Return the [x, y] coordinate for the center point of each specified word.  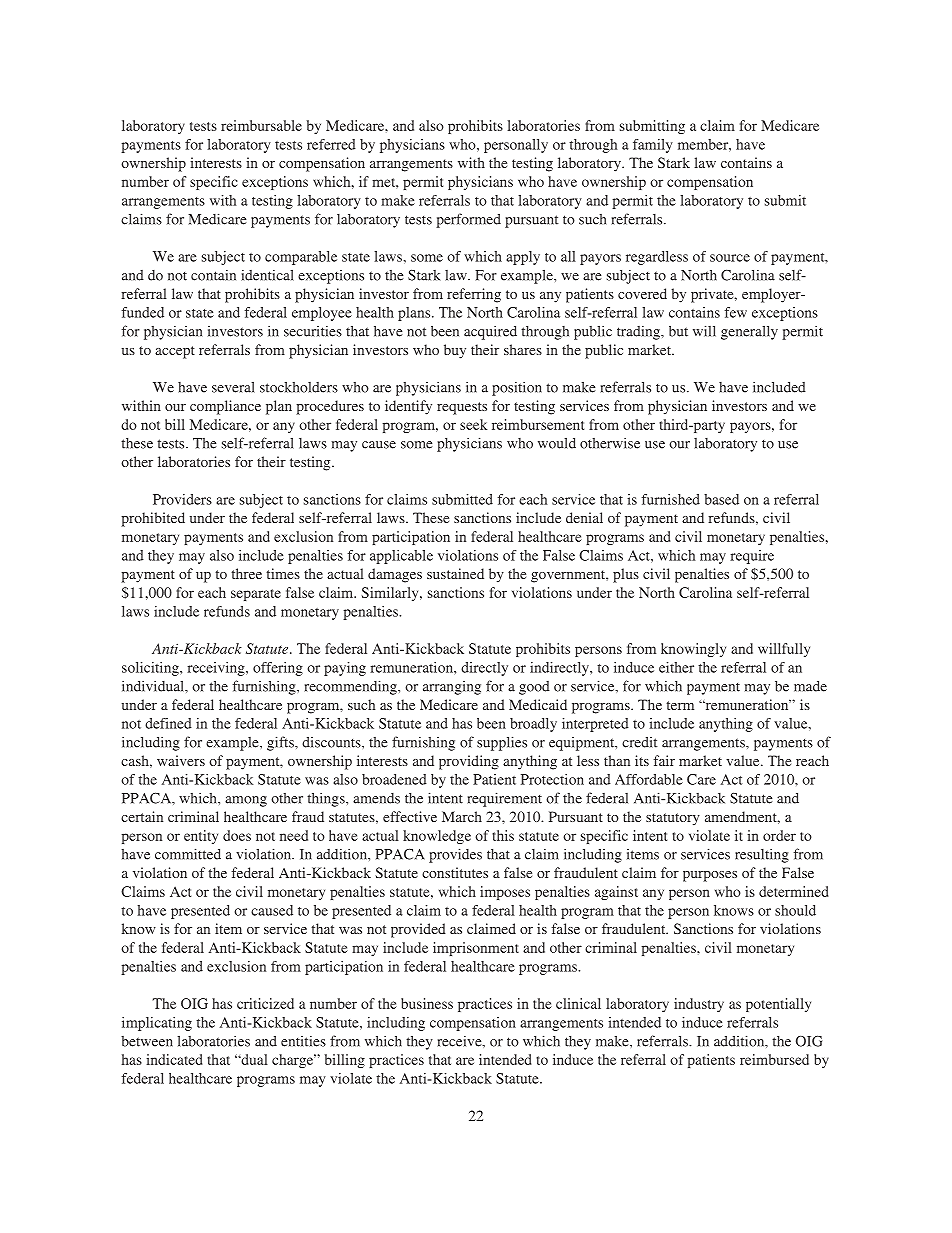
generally [749, 332]
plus [626, 575]
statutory [673, 819]
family [653, 146]
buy [455, 351]
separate [256, 595]
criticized [265, 1003]
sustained [455, 573]
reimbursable [261, 125]
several [233, 387]
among [246, 801]
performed [468, 220]
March [462, 816]
